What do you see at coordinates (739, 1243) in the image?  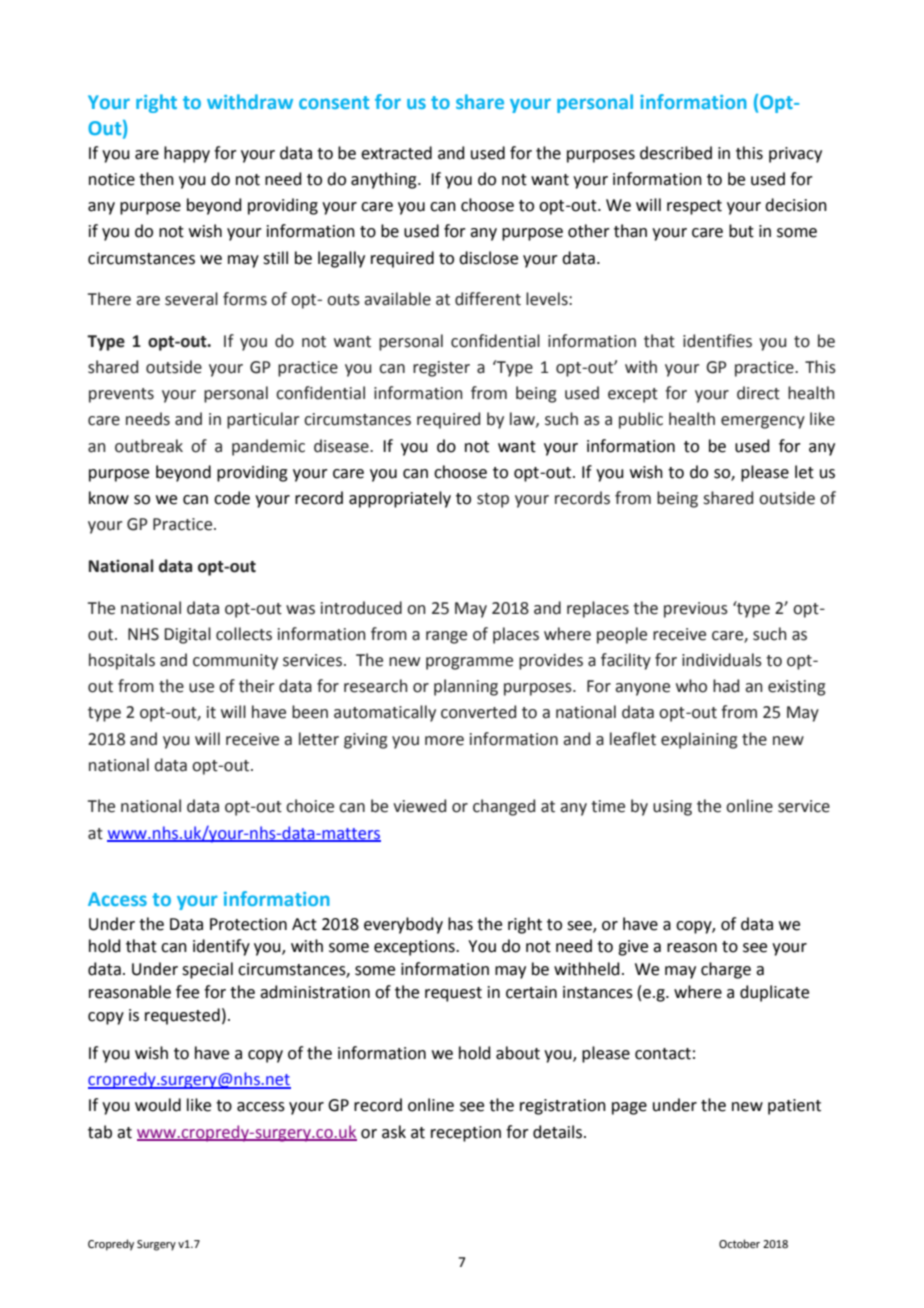 I see `October` at bounding box center [739, 1243].
